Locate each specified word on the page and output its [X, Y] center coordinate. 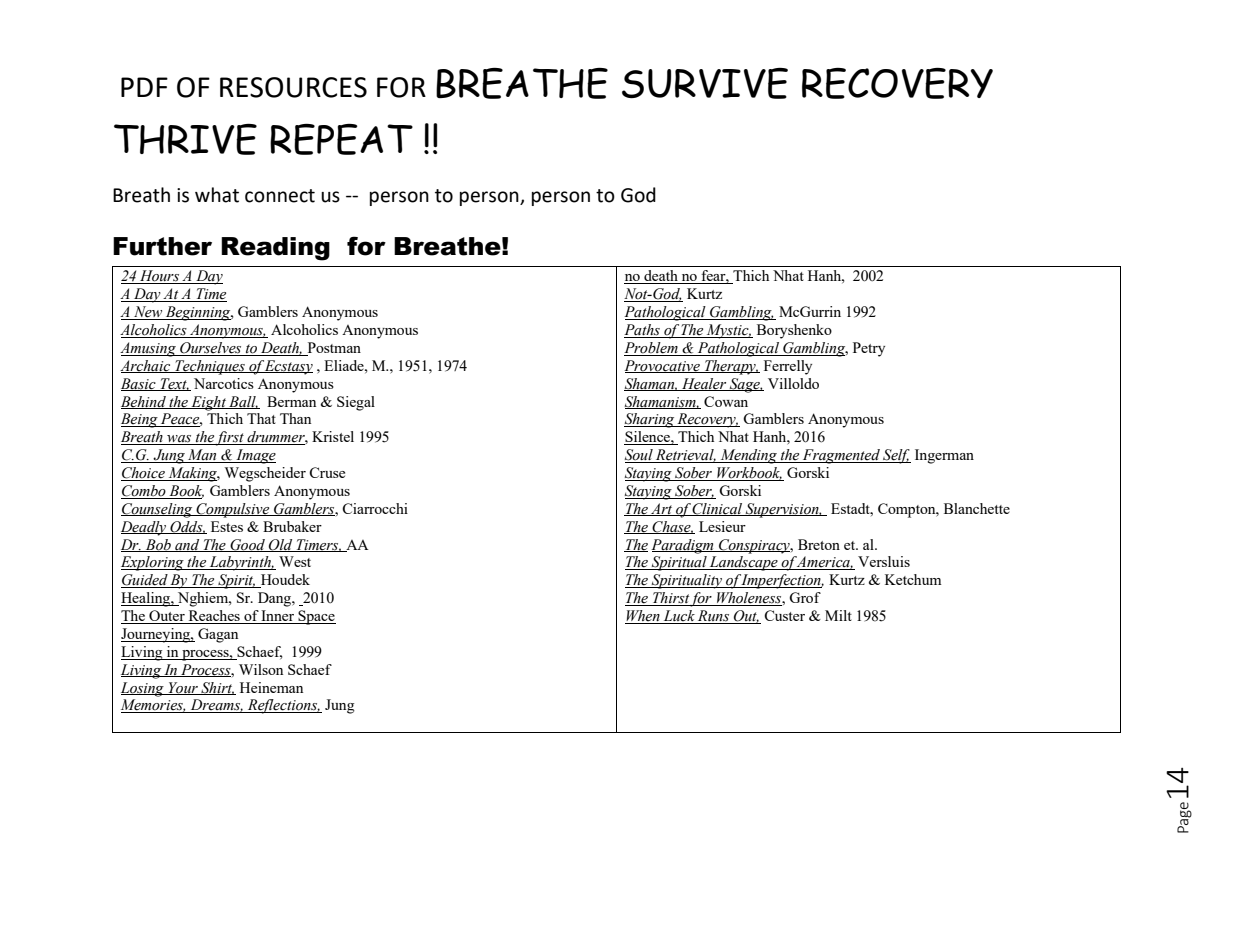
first [230, 438]
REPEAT [341, 139]
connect [280, 196]
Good [247, 545]
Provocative [663, 366]
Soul [640, 456]
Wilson [261, 669]
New [148, 313]
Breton [819, 544]
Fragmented [841, 456]
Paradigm [683, 546]
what [217, 195]
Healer [704, 384]
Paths [643, 331]
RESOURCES [293, 87]
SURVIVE [705, 83]
